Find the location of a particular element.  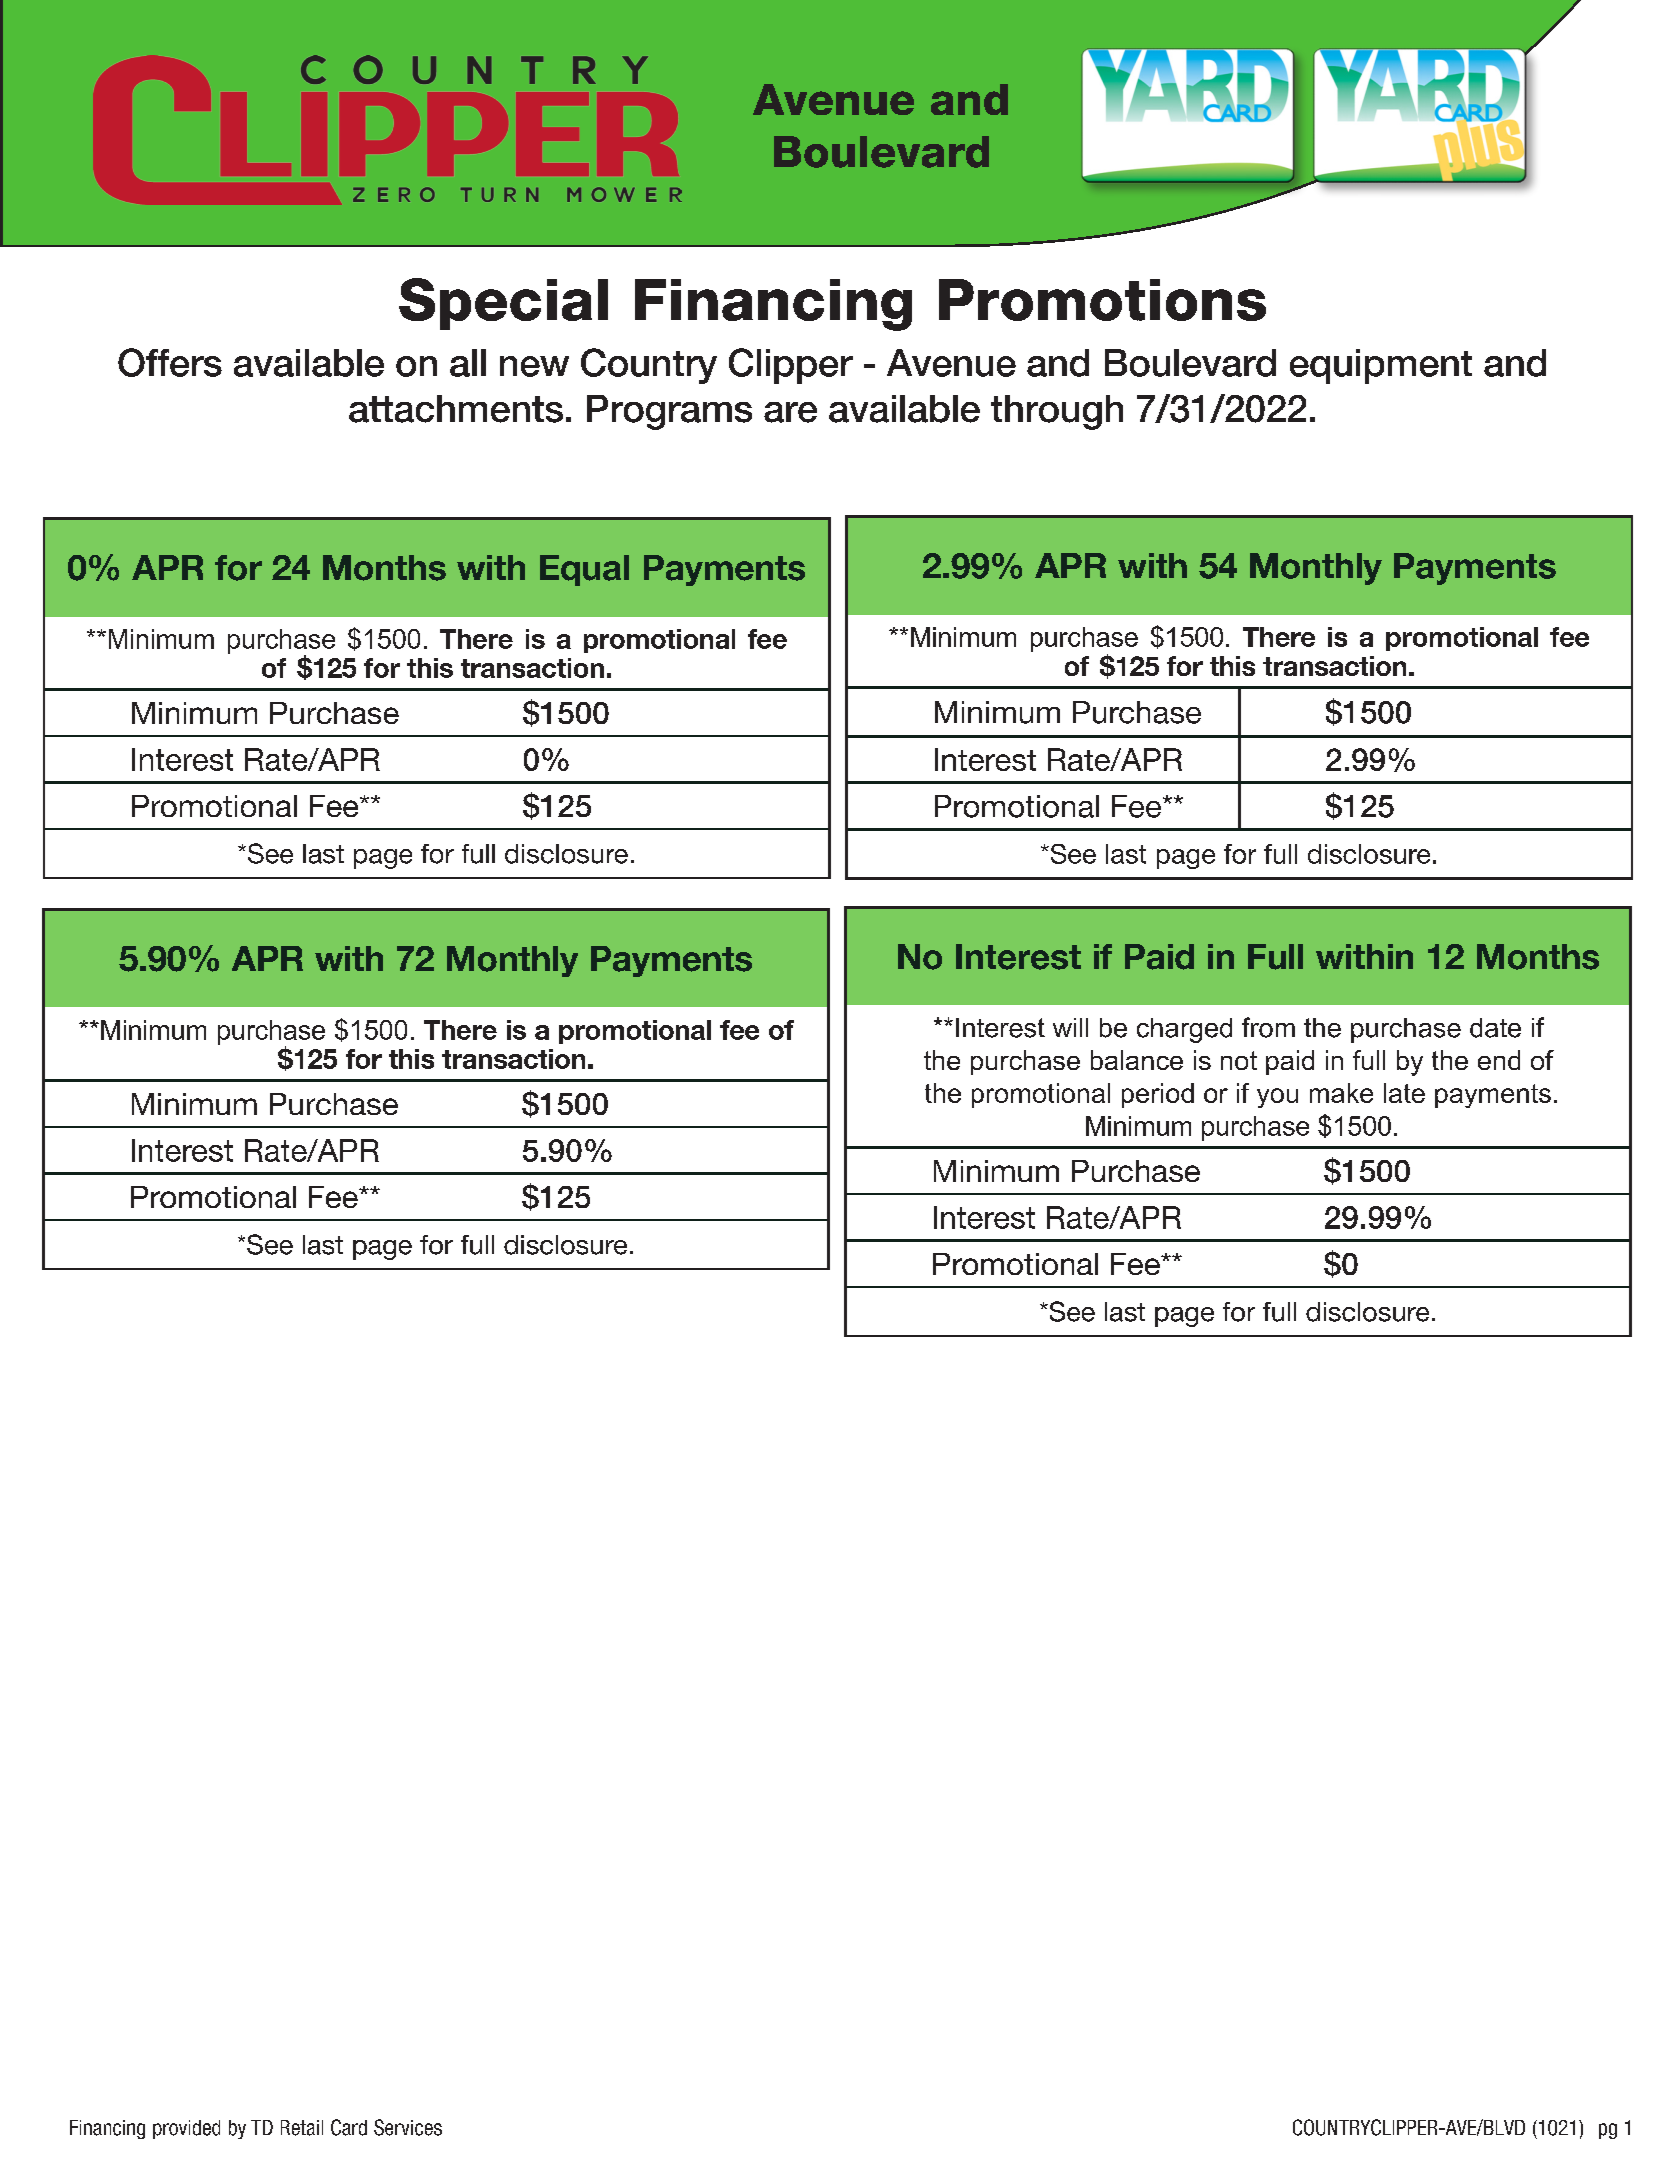

provided is located at coordinates (186, 2129).
